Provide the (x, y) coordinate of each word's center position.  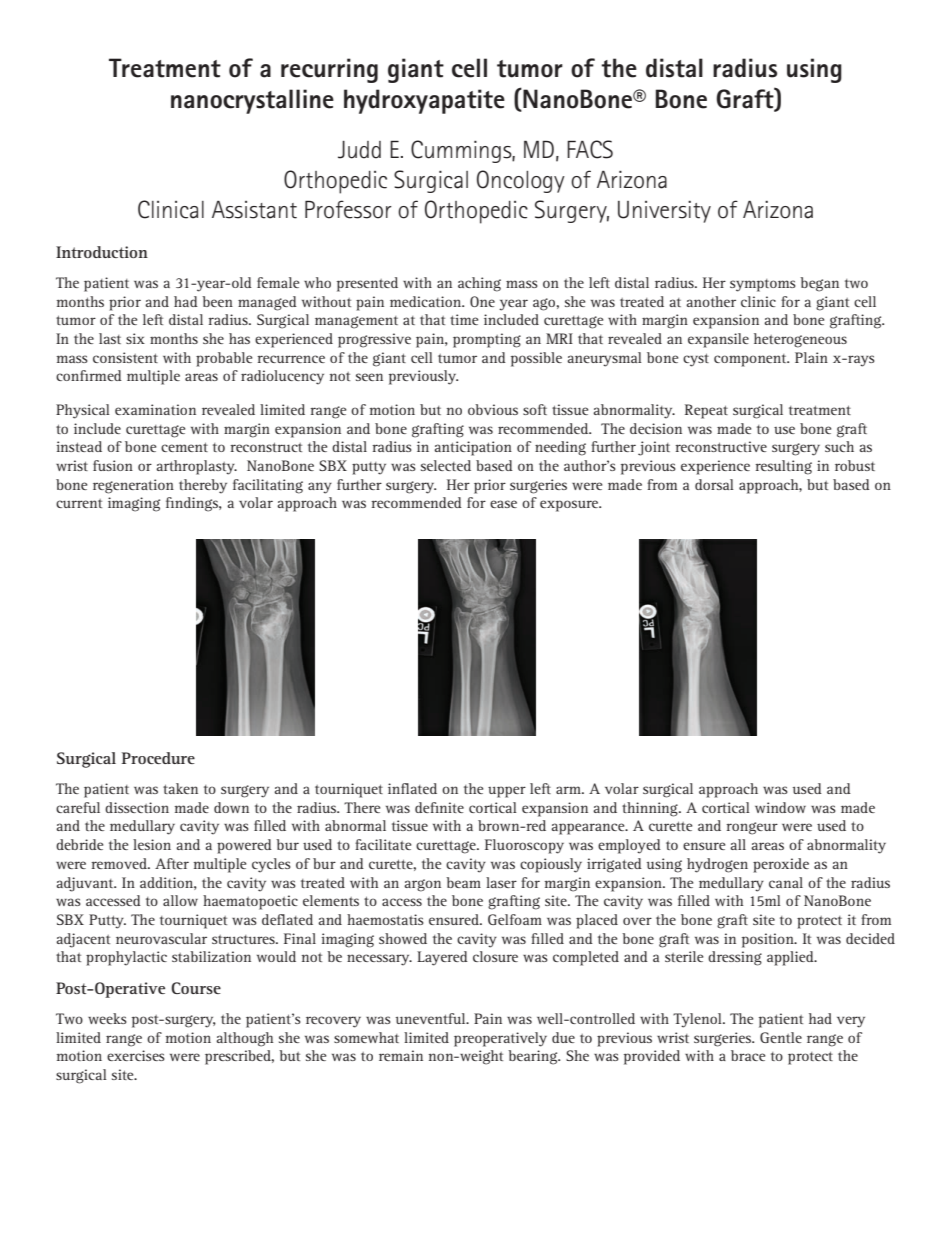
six (135, 338)
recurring (329, 70)
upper (507, 792)
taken (180, 788)
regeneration (133, 486)
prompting (487, 340)
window (780, 807)
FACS (590, 149)
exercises (136, 1055)
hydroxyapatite (424, 101)
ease (503, 504)
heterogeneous (800, 340)
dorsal (714, 484)
